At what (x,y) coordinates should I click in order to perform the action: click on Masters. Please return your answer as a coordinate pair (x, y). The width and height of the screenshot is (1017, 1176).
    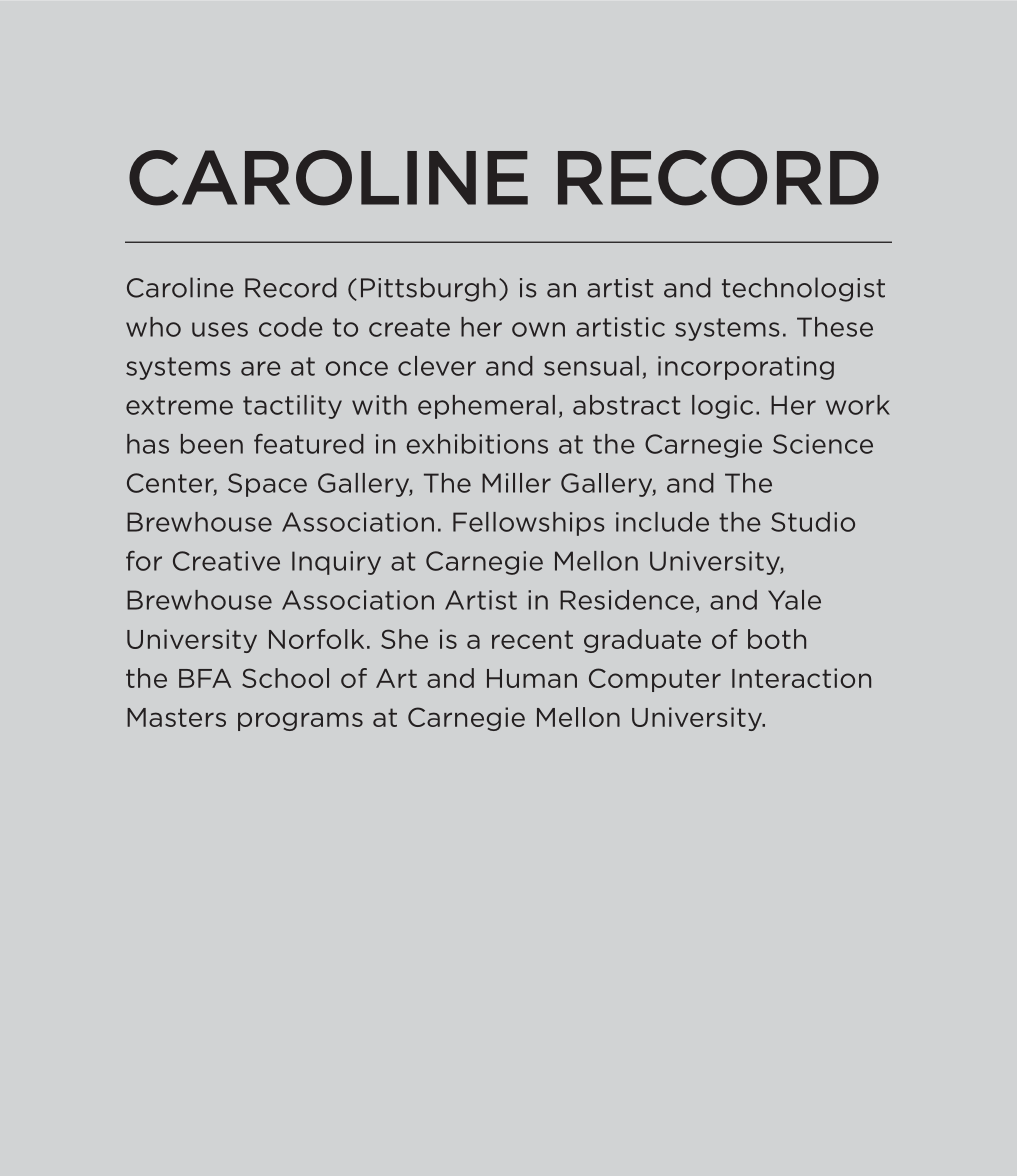
    Looking at the image, I should click on (176, 717).
